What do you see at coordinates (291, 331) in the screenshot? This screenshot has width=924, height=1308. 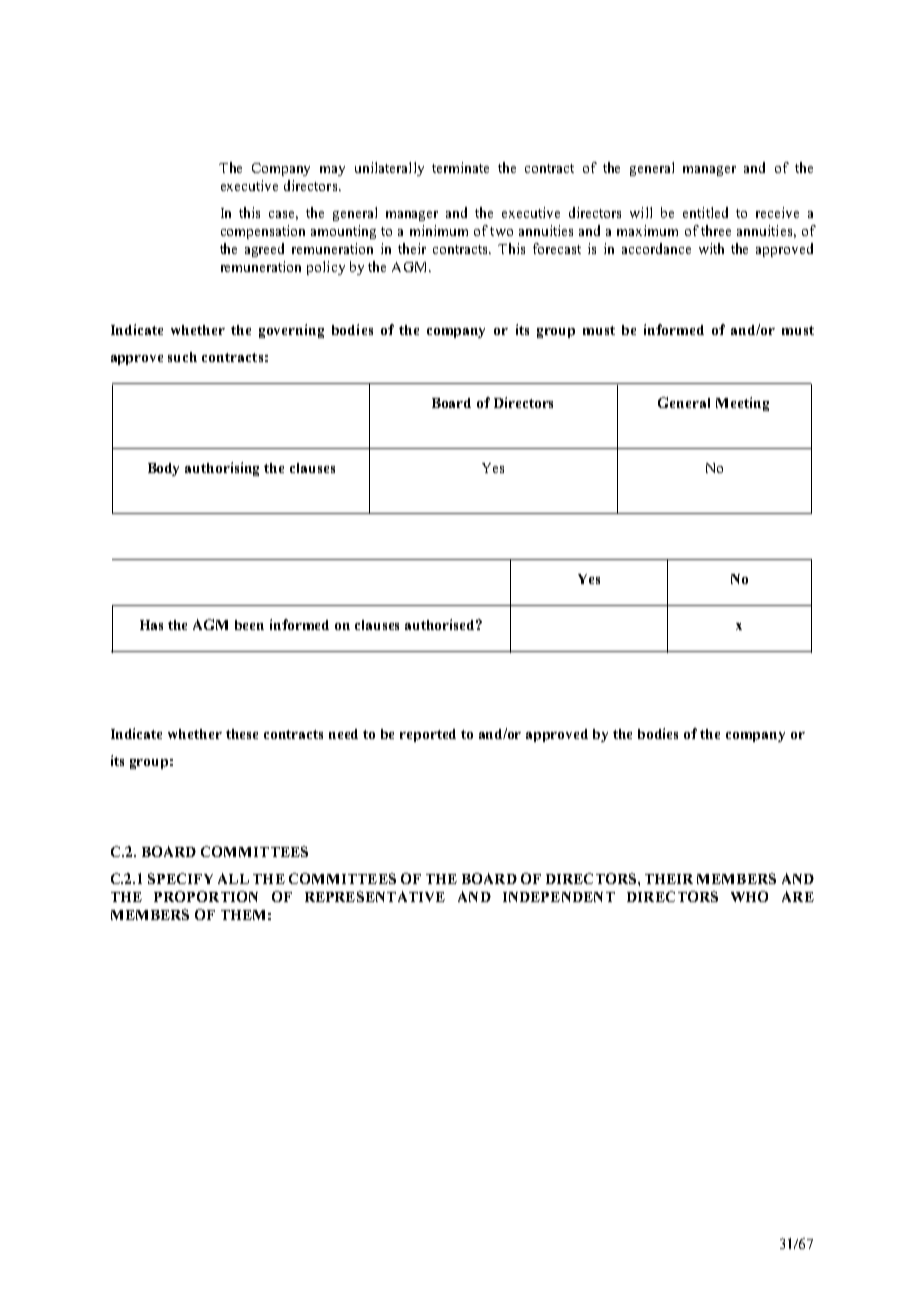 I see `governing` at bounding box center [291, 331].
